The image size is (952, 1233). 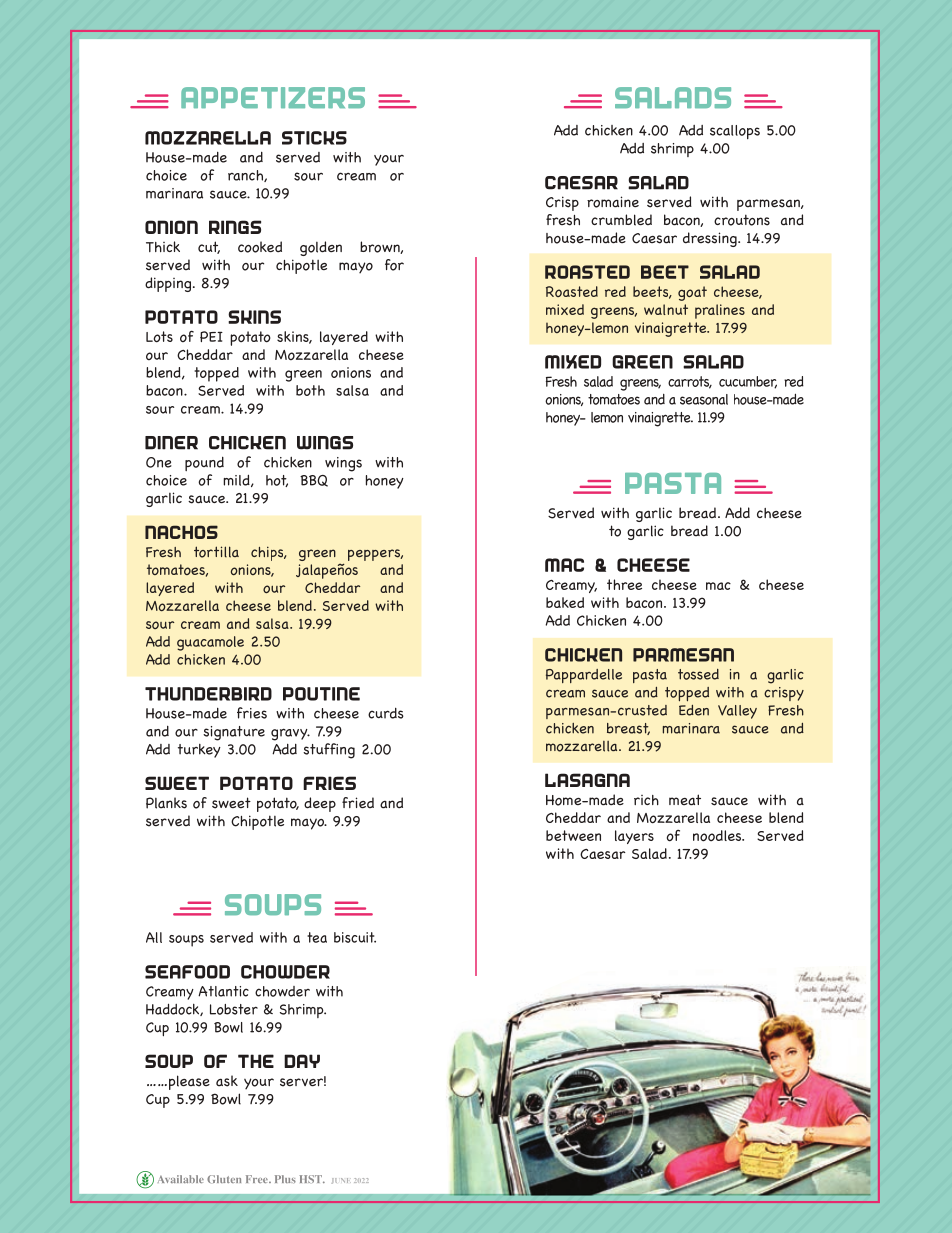 I want to click on SEAFOOD, so click(x=187, y=972).
